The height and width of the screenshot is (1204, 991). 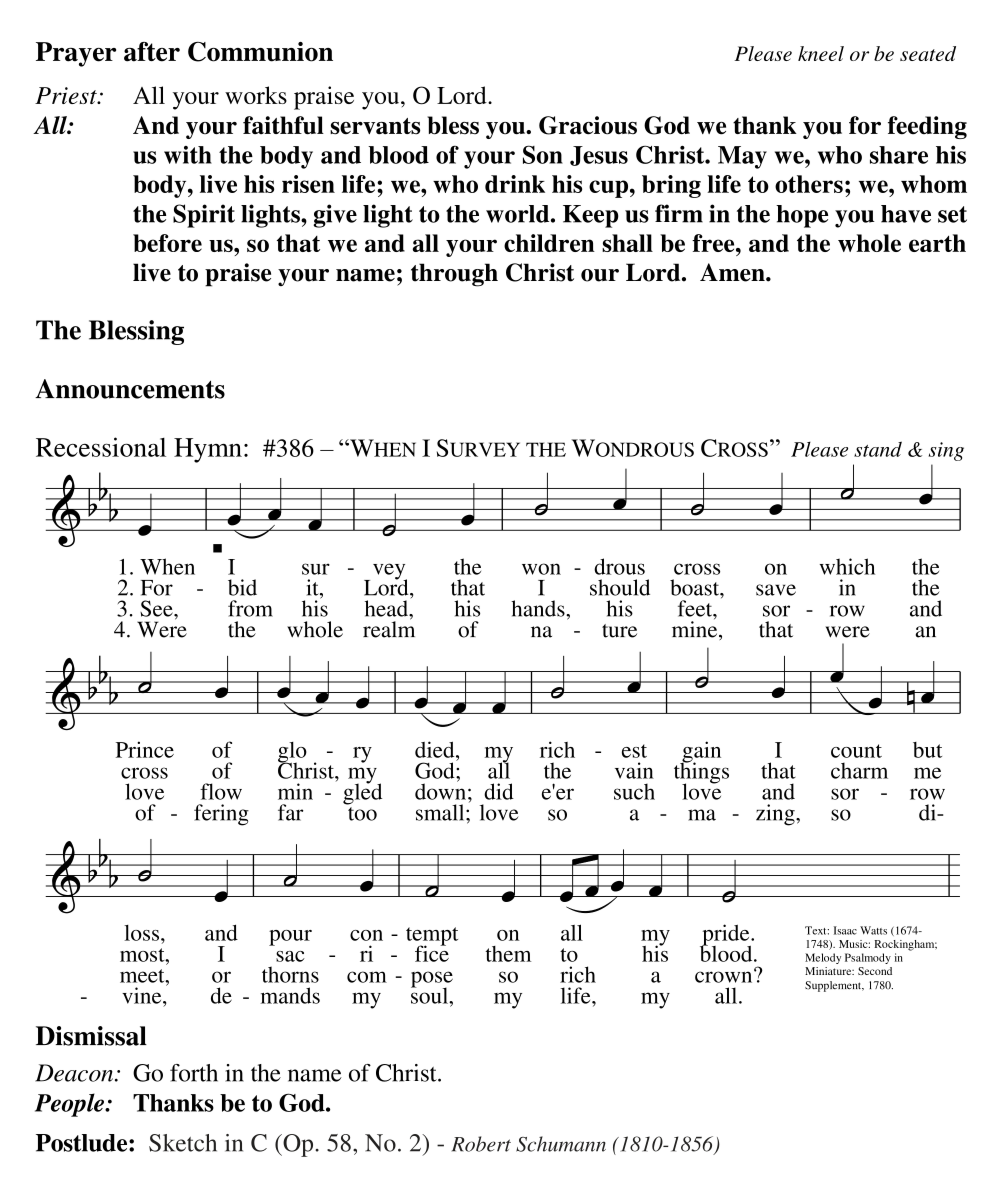 What do you see at coordinates (481, 1144) in the screenshot?
I see `Robert` at bounding box center [481, 1144].
